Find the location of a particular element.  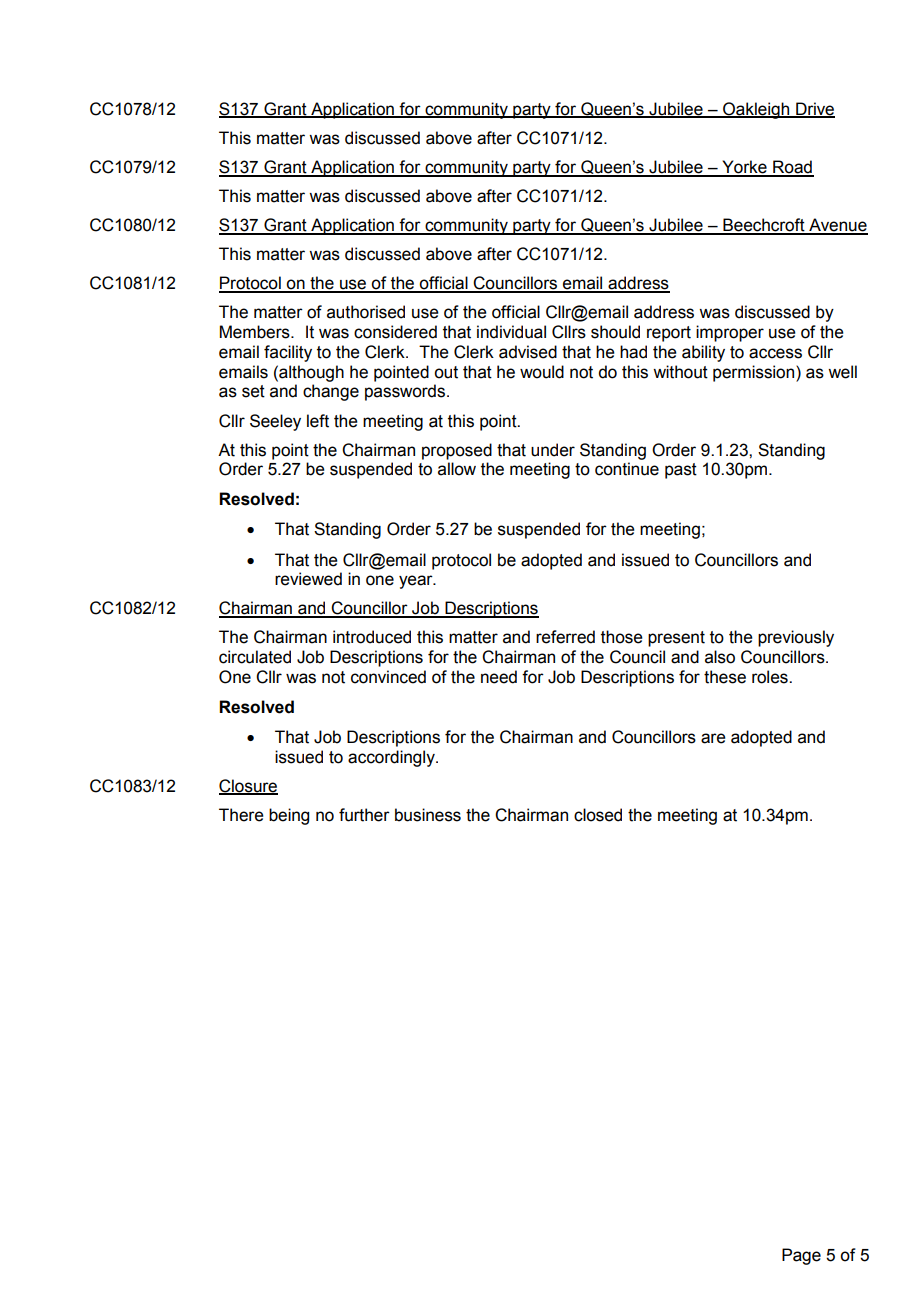

individual is located at coordinates (511, 332).
